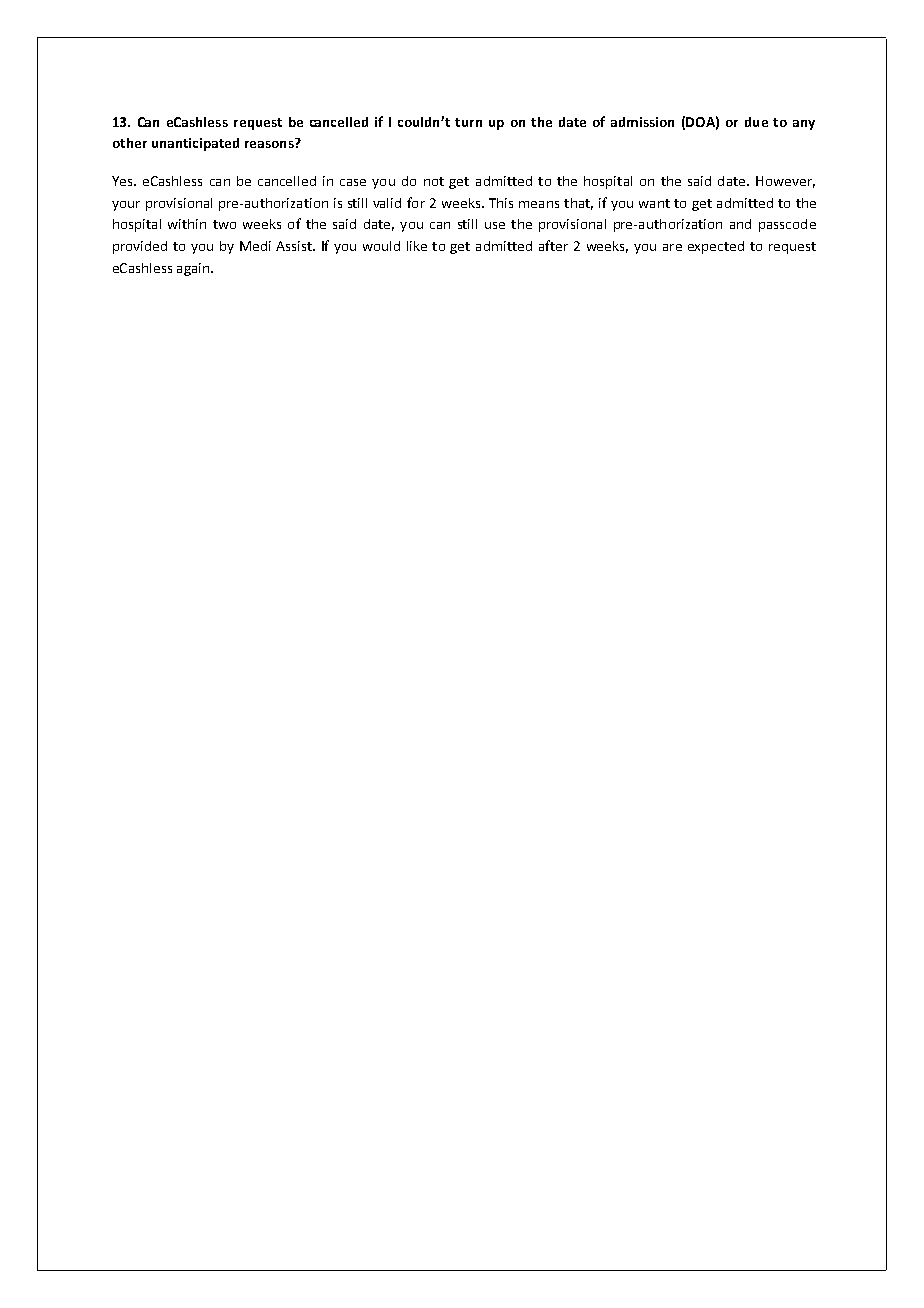 This screenshot has width=924, height=1308. What do you see at coordinates (756, 122) in the screenshot?
I see `due` at bounding box center [756, 122].
